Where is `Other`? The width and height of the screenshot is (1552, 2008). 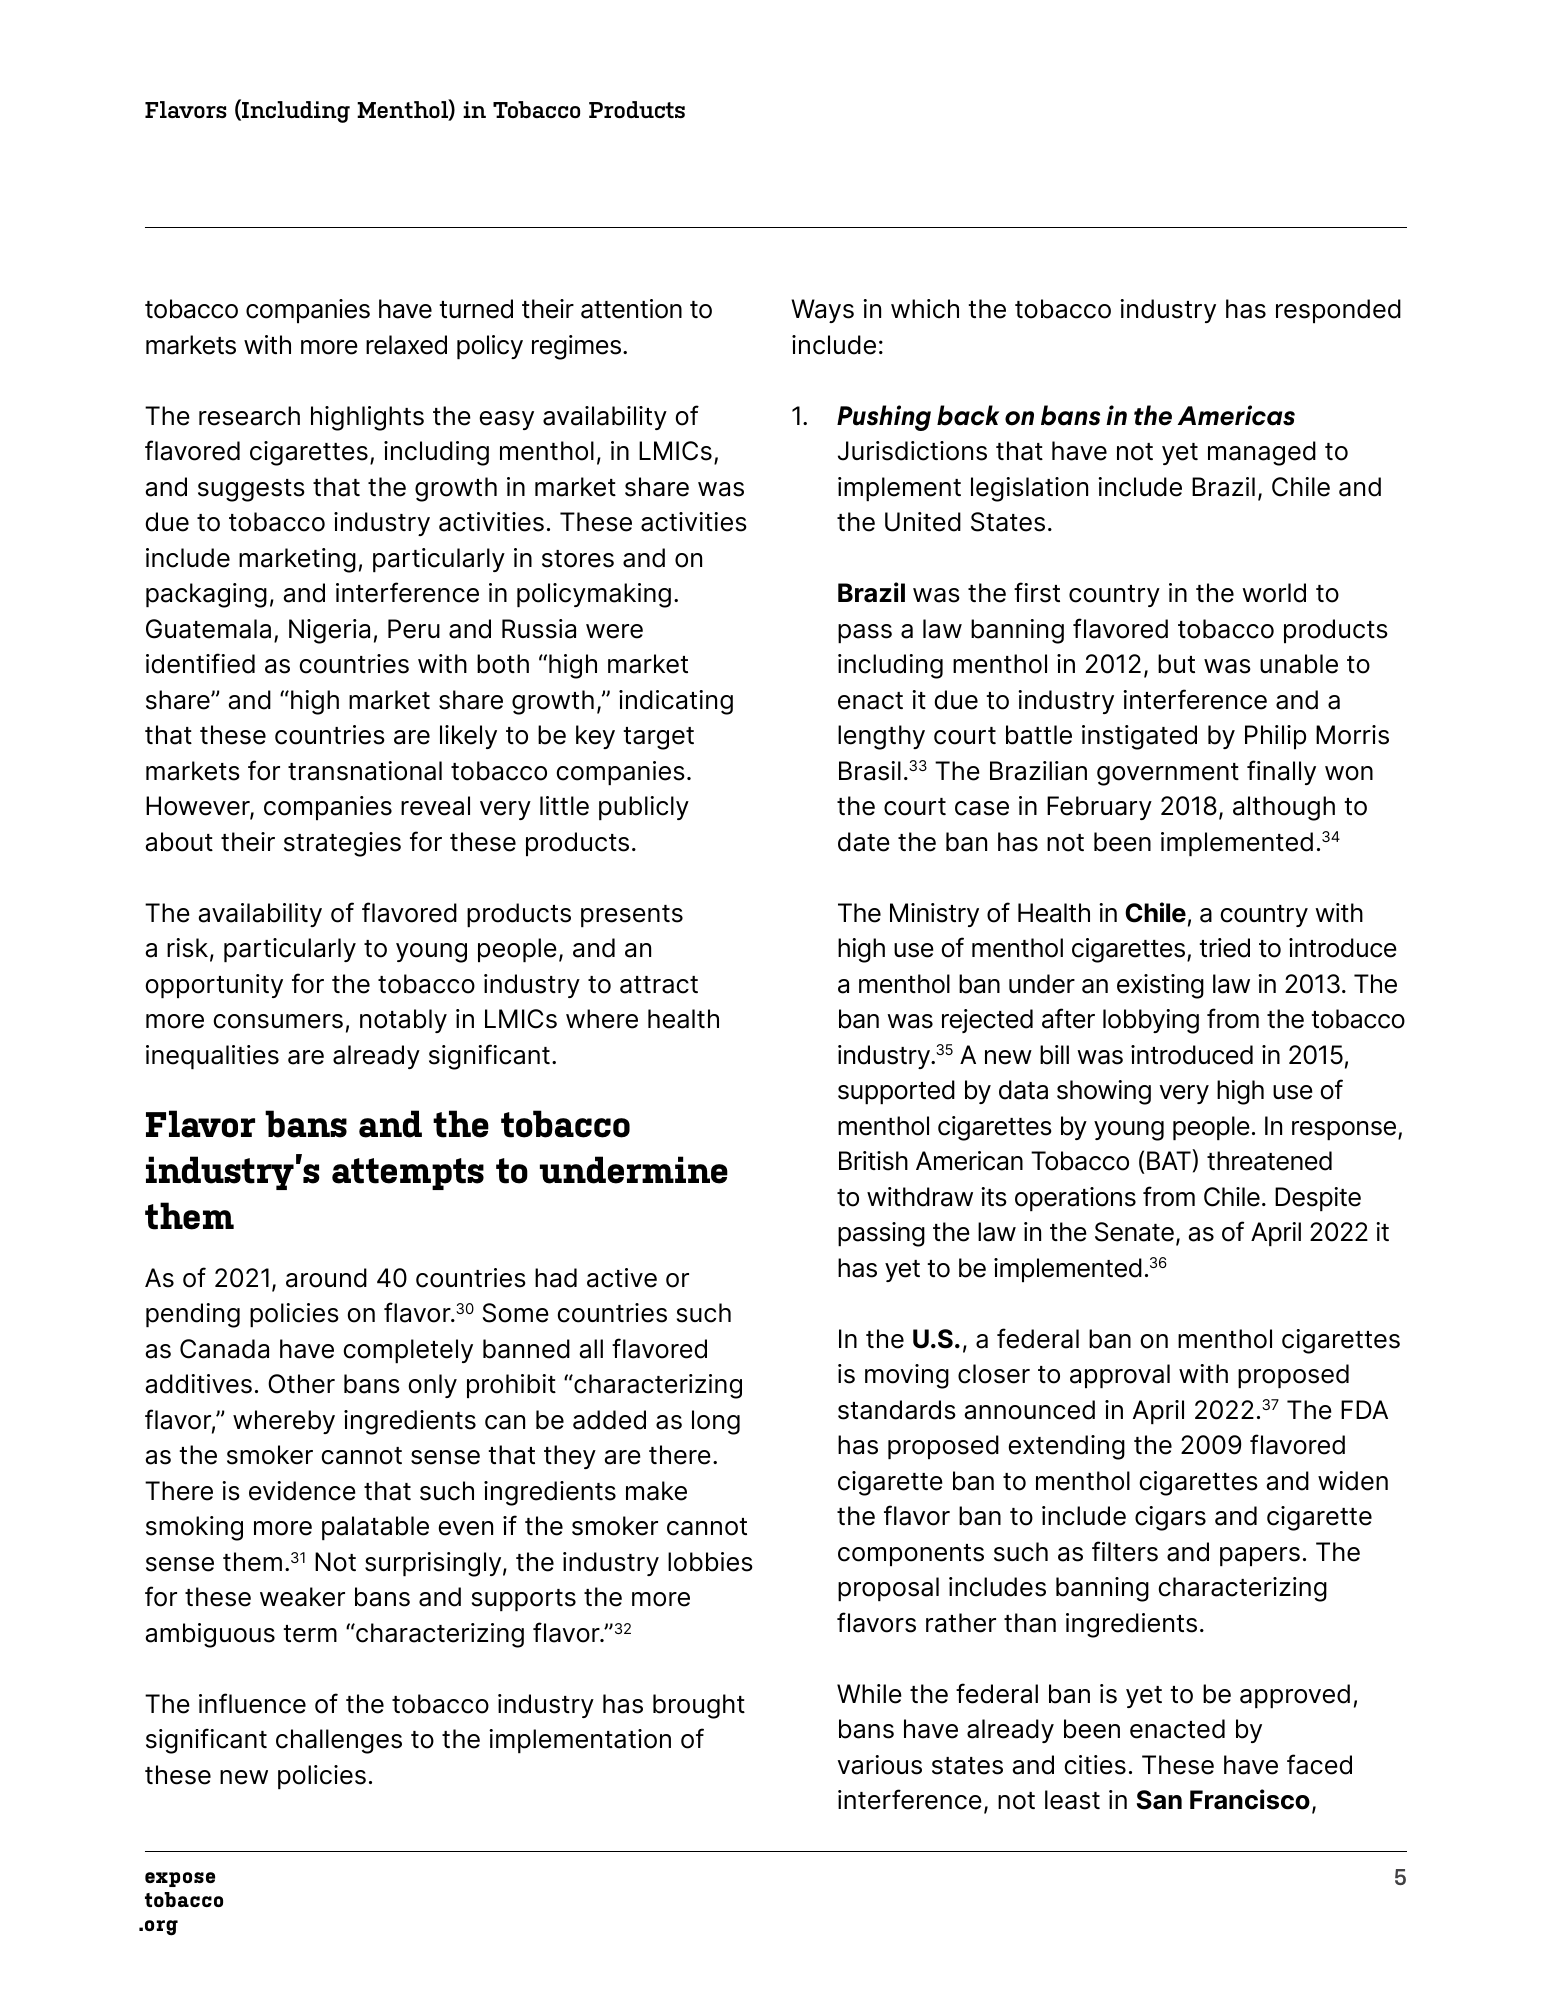
Other is located at coordinates (301, 1384).
